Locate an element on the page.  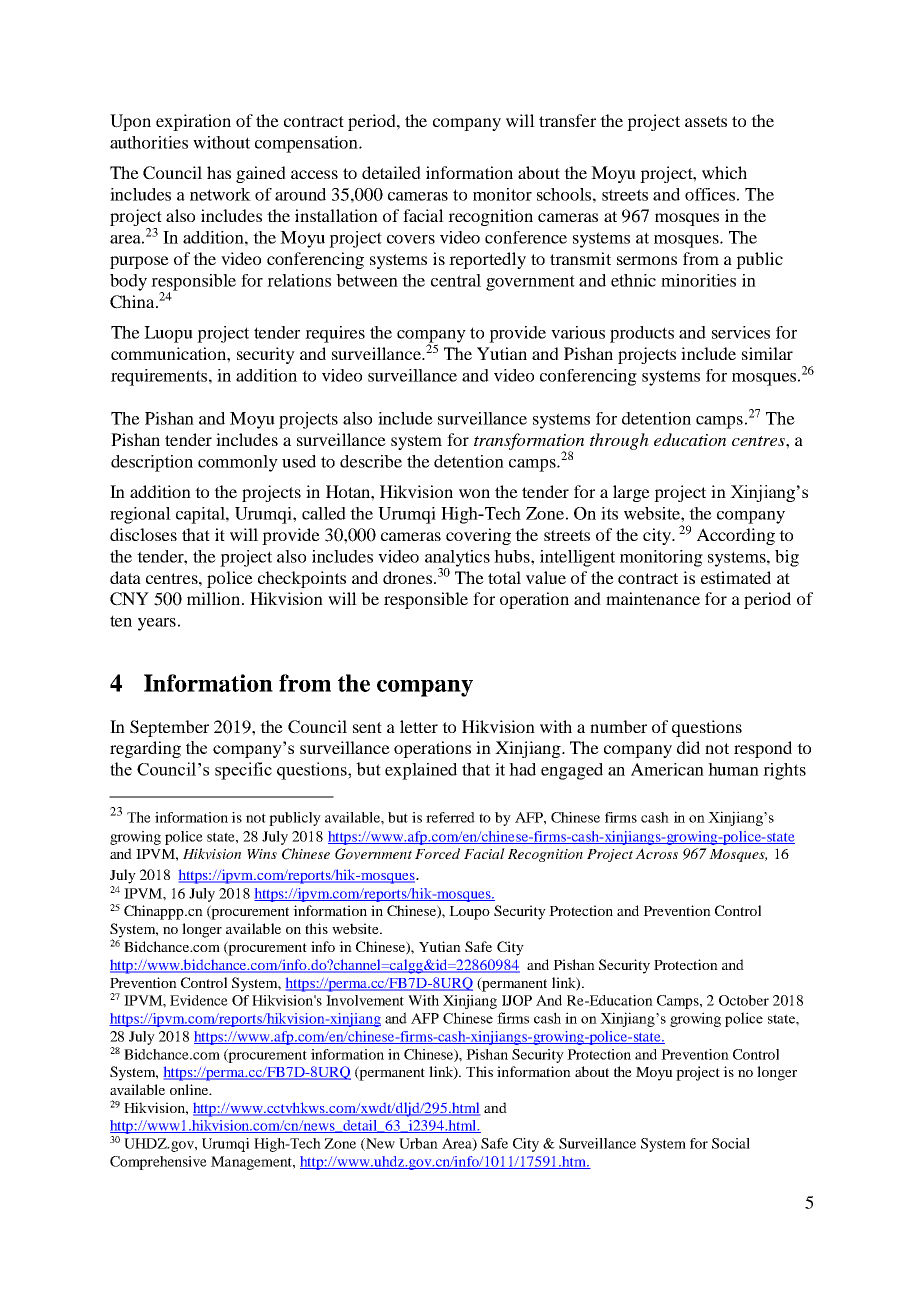
has is located at coordinates (219, 172).
